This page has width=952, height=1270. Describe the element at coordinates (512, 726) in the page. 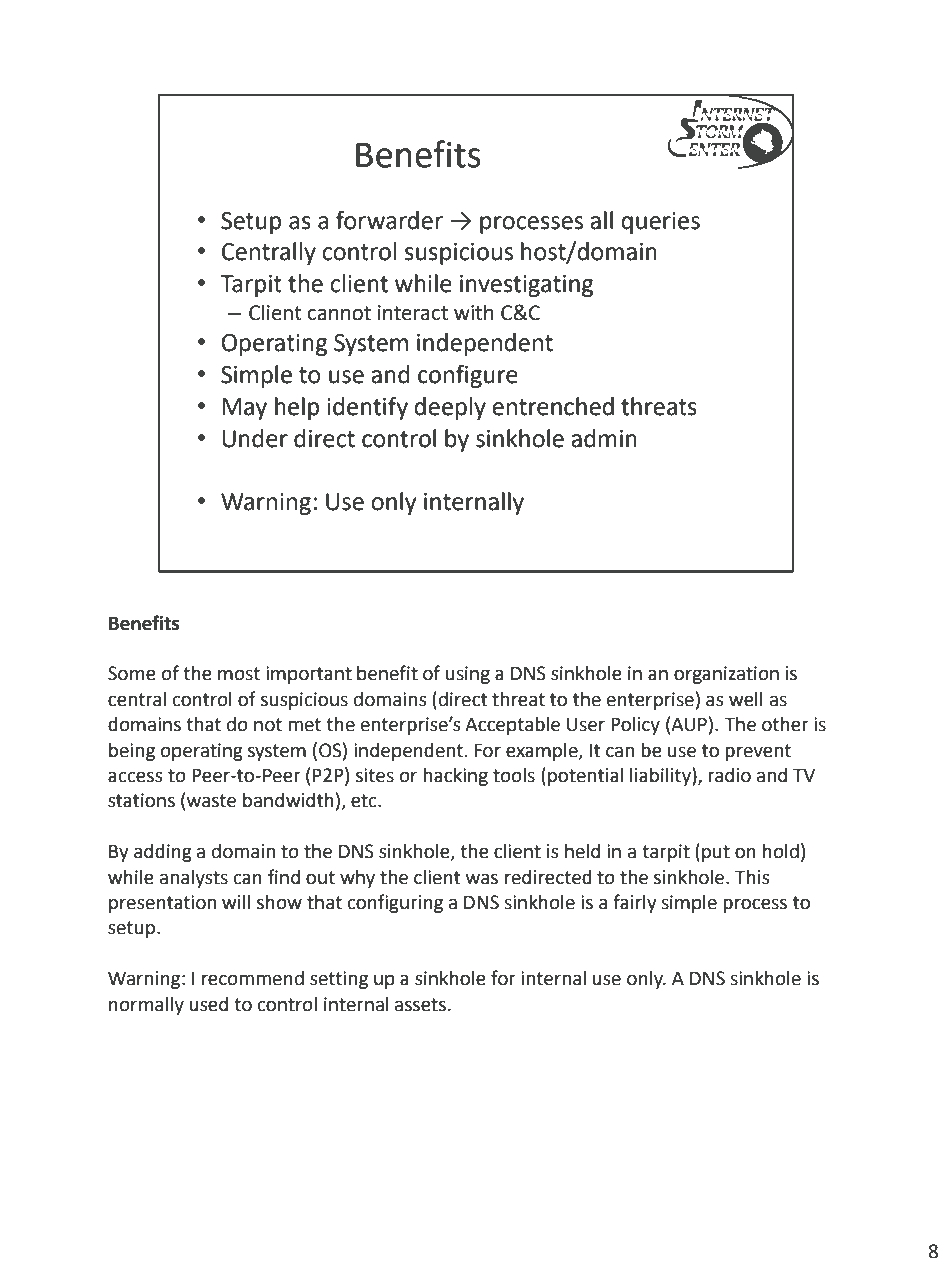

I see `Acceptable` at that location.
